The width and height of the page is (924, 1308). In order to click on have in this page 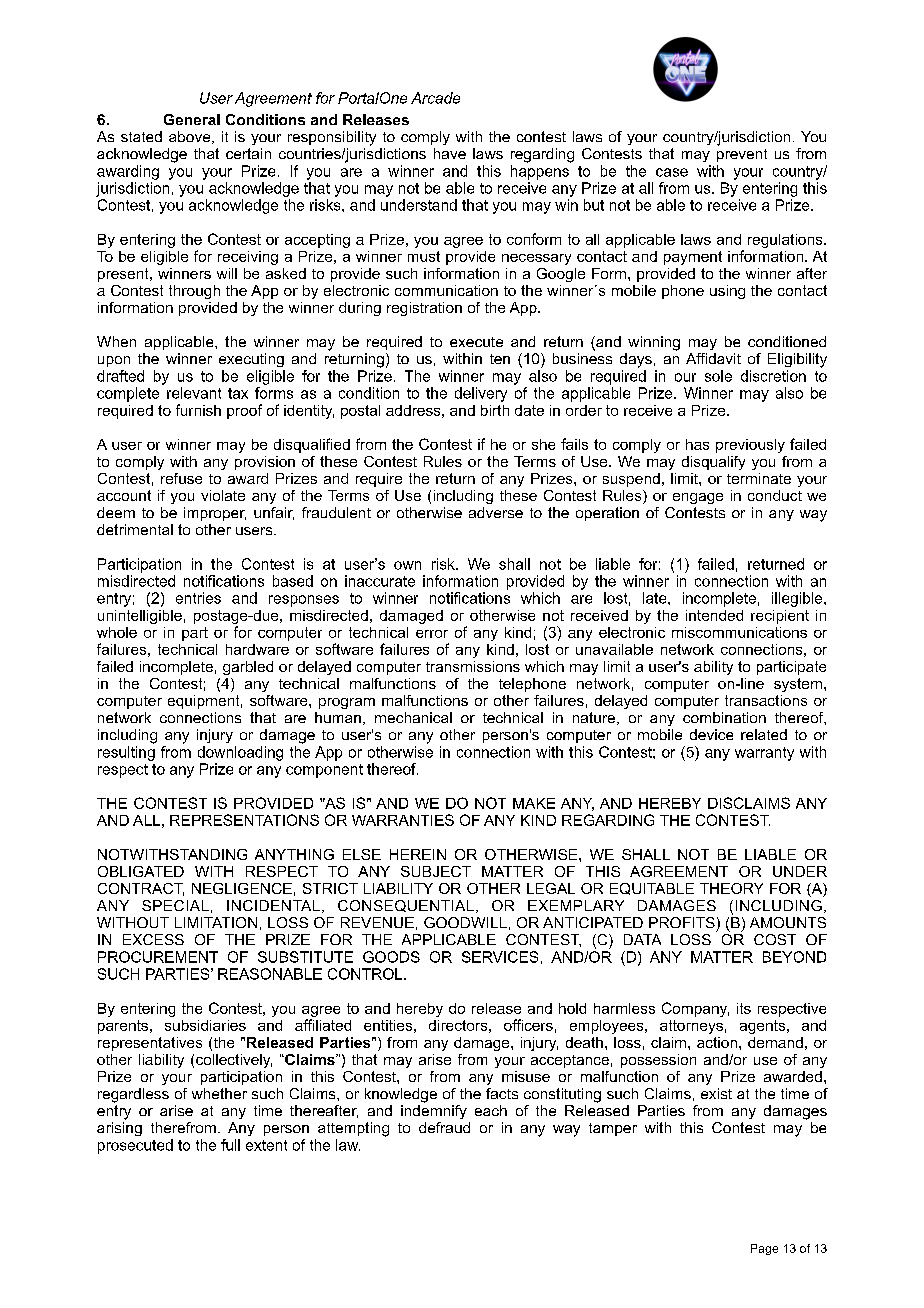, I will do `click(450, 153)`.
